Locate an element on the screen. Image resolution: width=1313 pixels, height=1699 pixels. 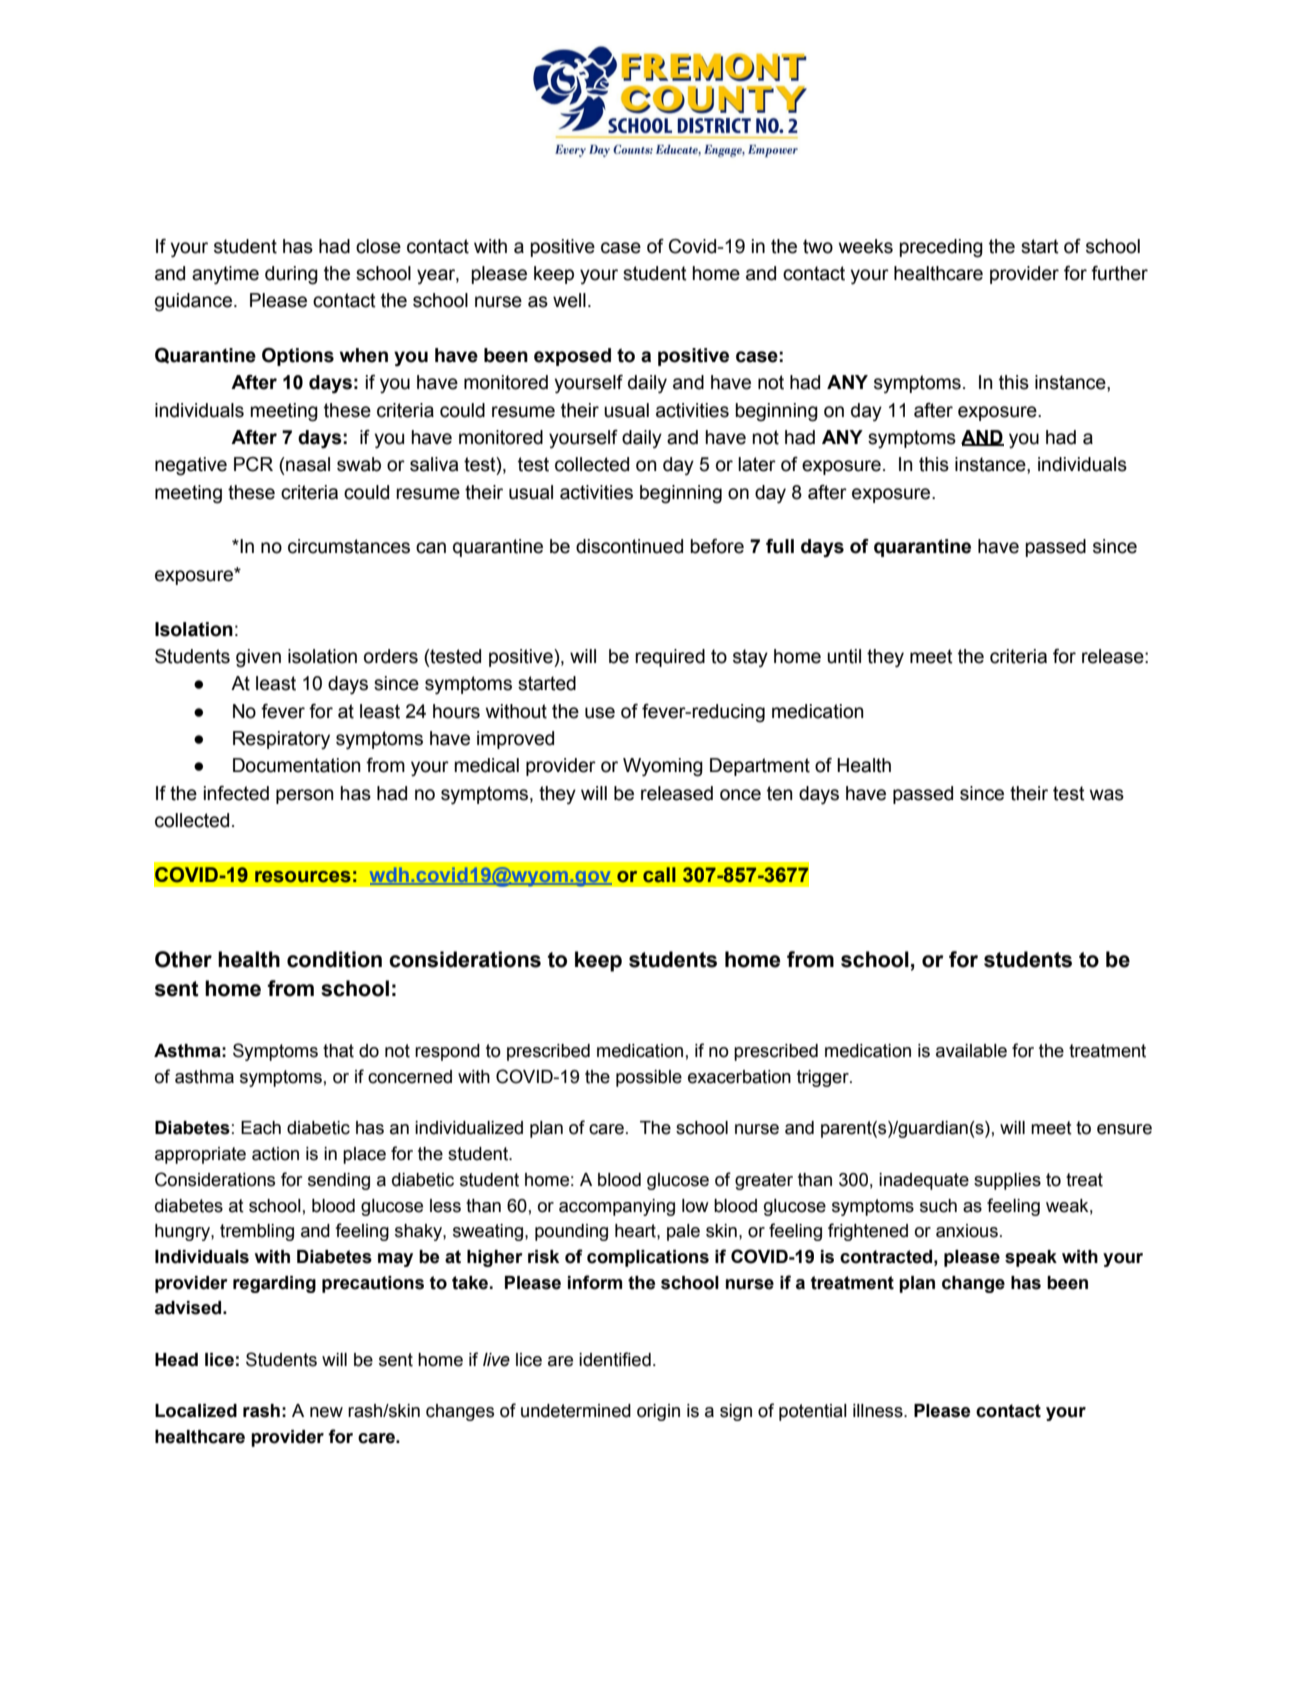
required is located at coordinates (670, 658).
